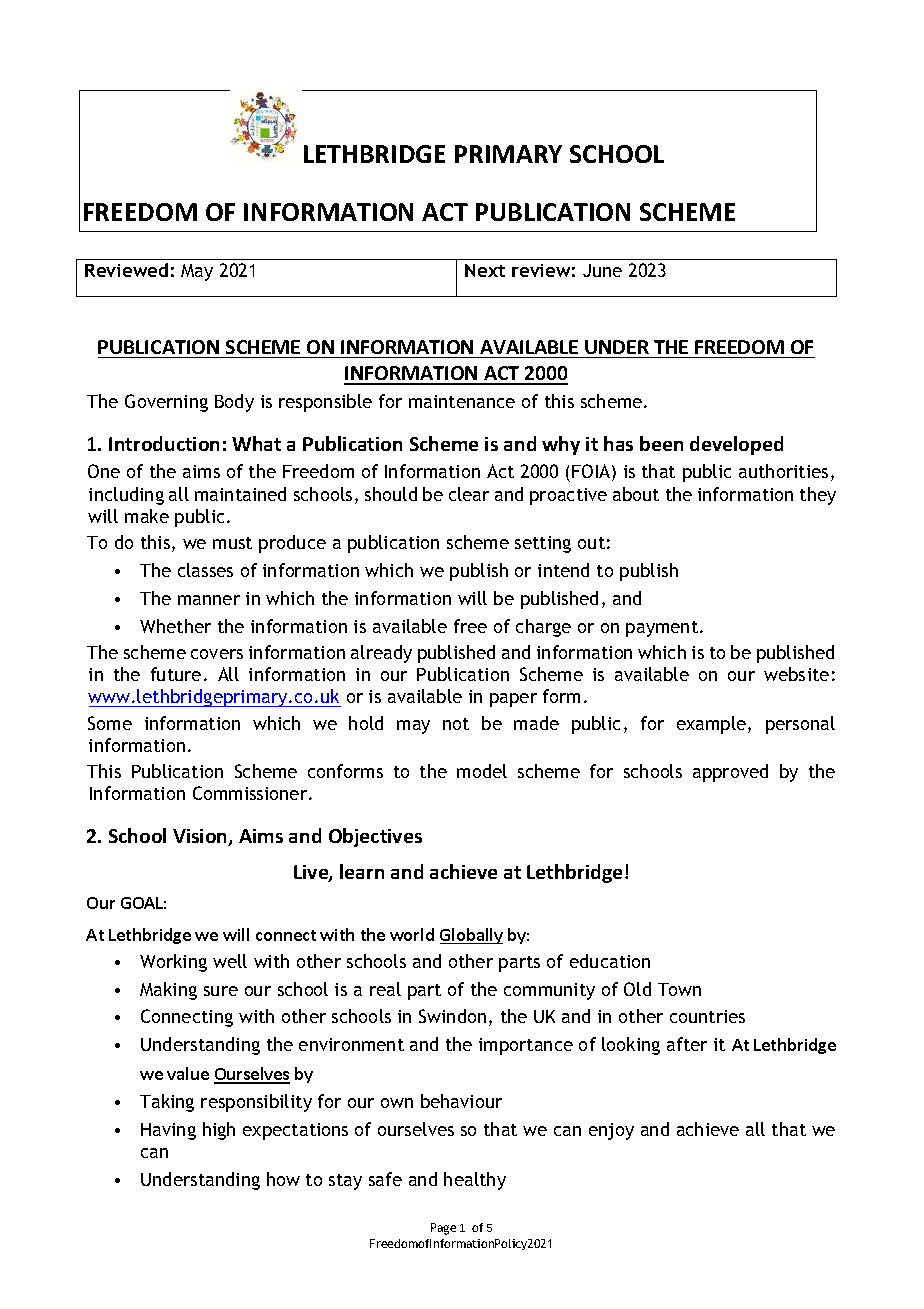  Describe the element at coordinates (663, 629) in the page. I see `payment` at that location.
